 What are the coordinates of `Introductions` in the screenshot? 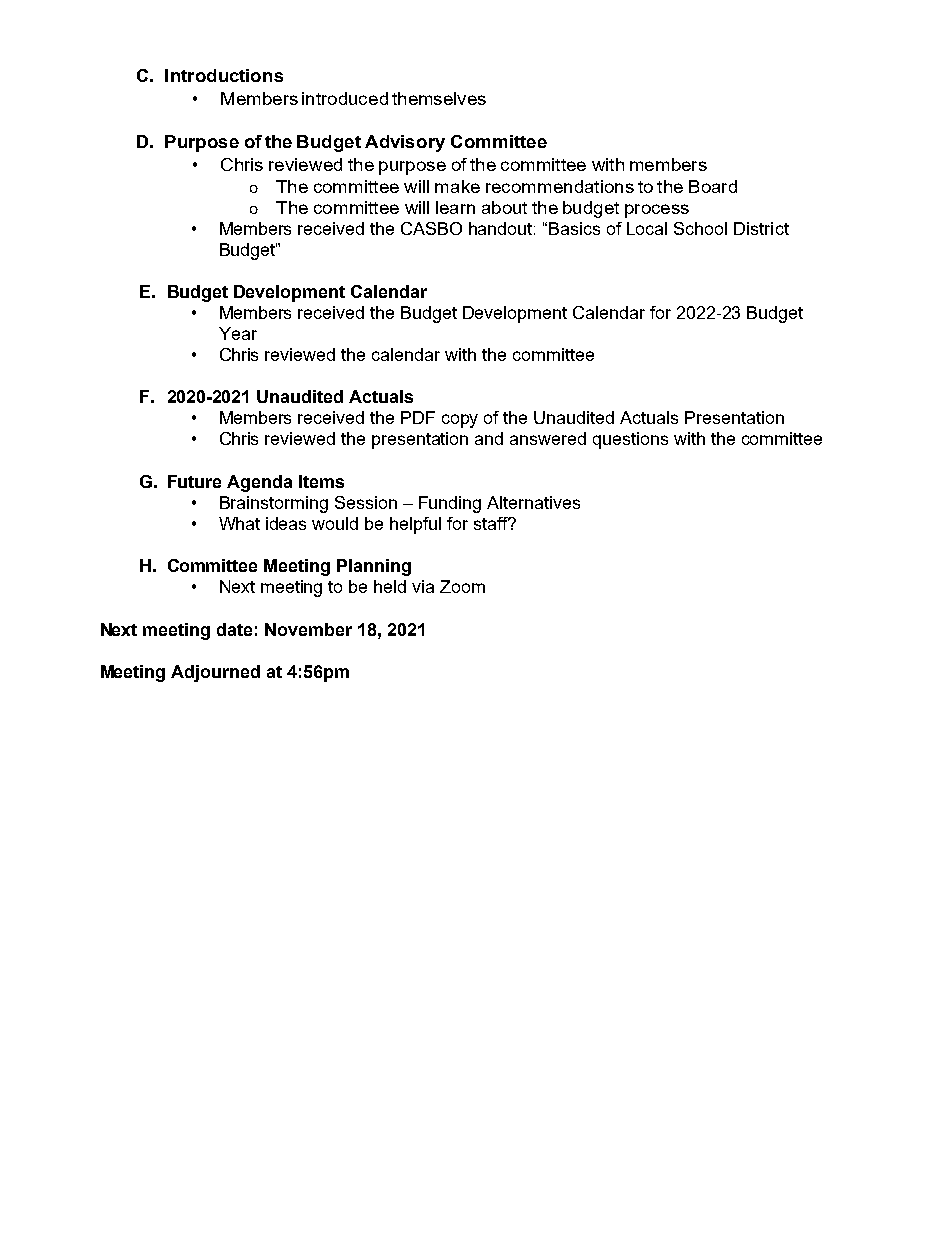 It's located at (224, 75).
